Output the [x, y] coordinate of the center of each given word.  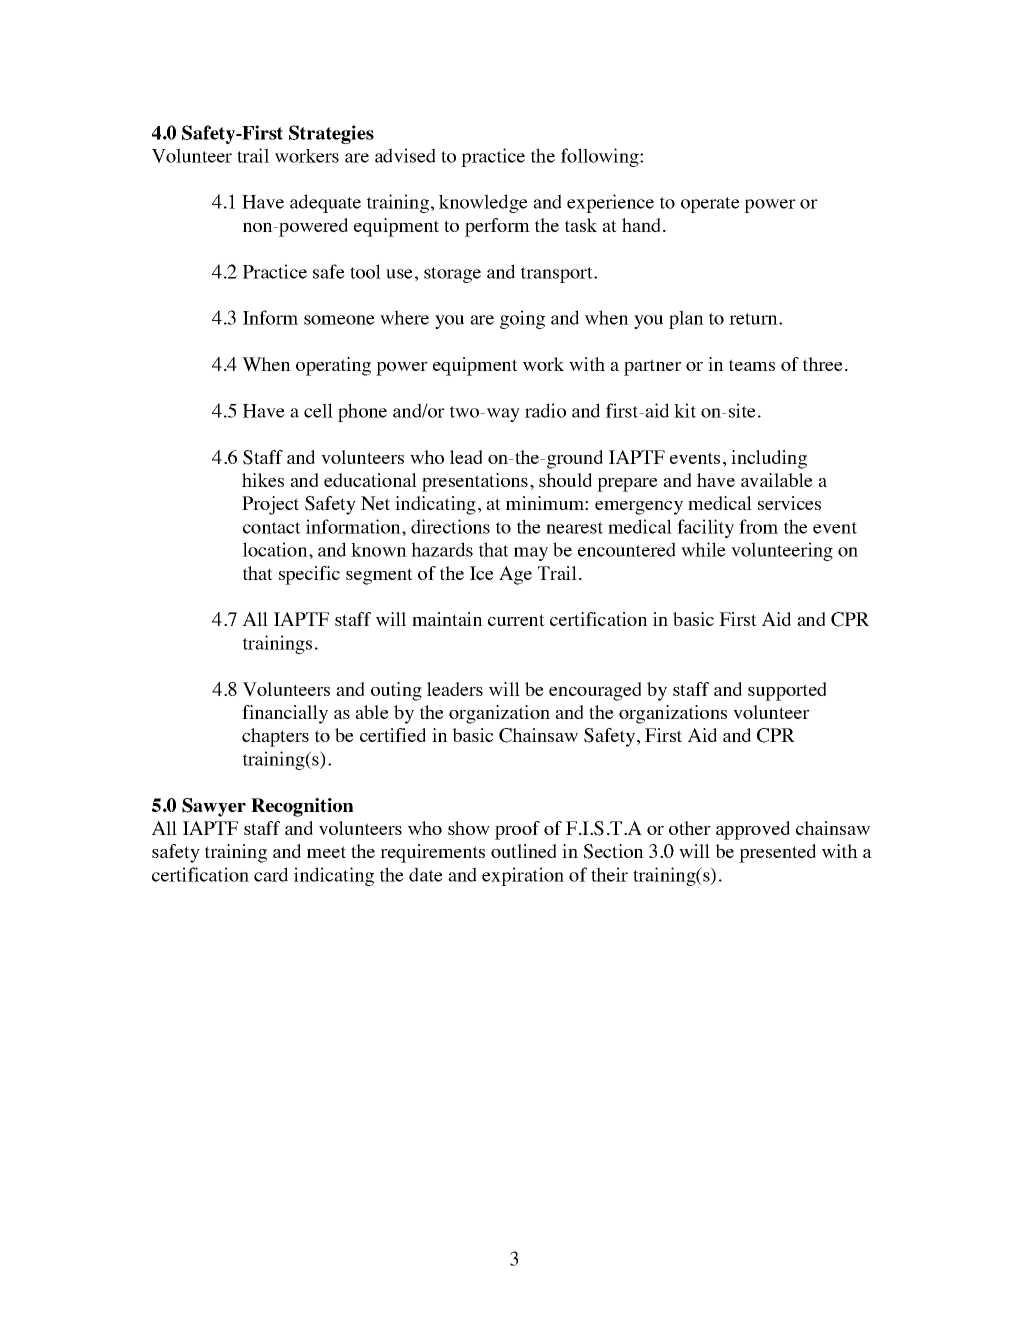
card [271, 874]
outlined [523, 851]
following [601, 157]
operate [710, 205]
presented [777, 853]
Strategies [331, 134]
